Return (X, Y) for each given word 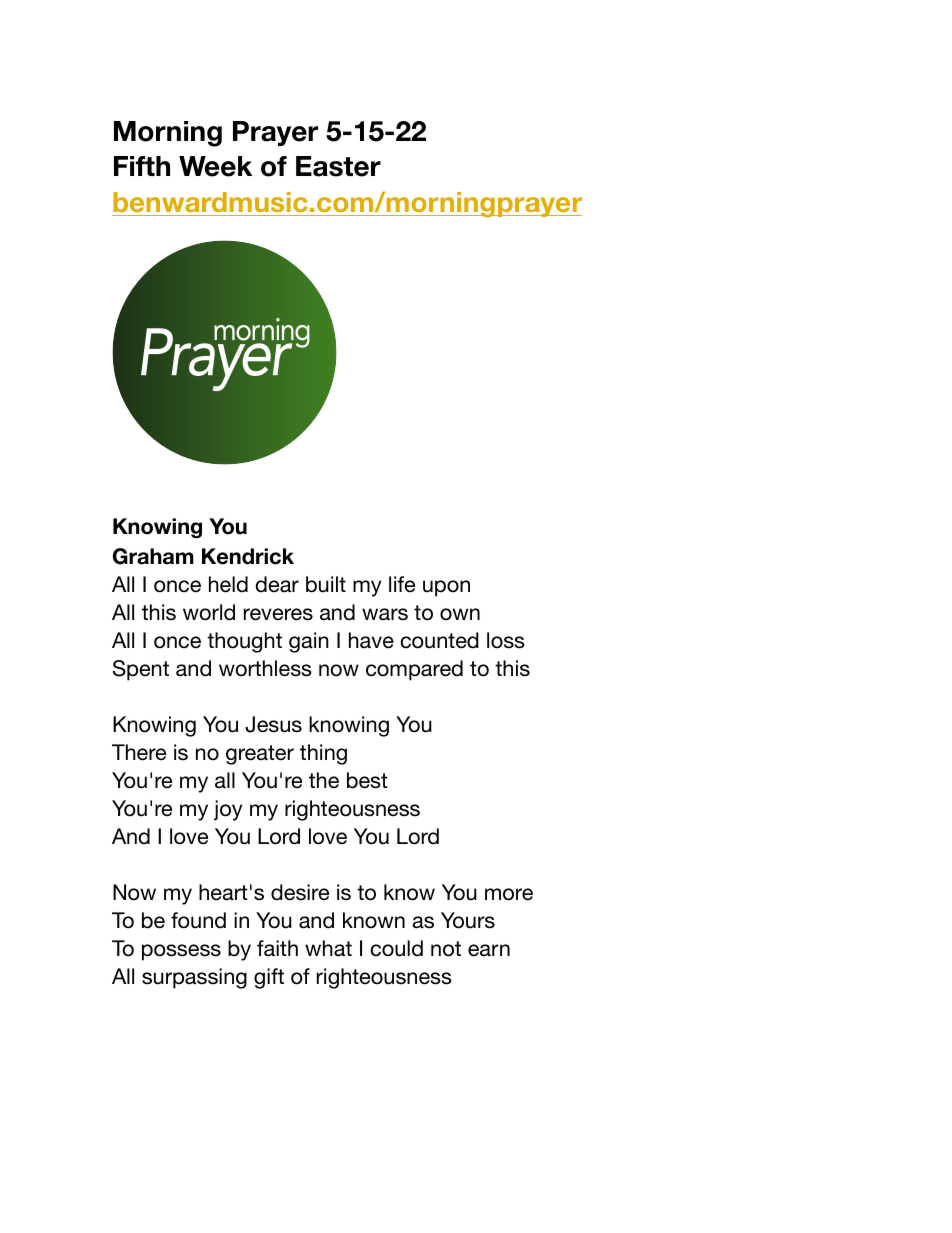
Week (215, 166)
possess (181, 952)
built (326, 584)
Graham (153, 556)
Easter (338, 166)
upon (446, 588)
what (328, 948)
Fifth (142, 166)
